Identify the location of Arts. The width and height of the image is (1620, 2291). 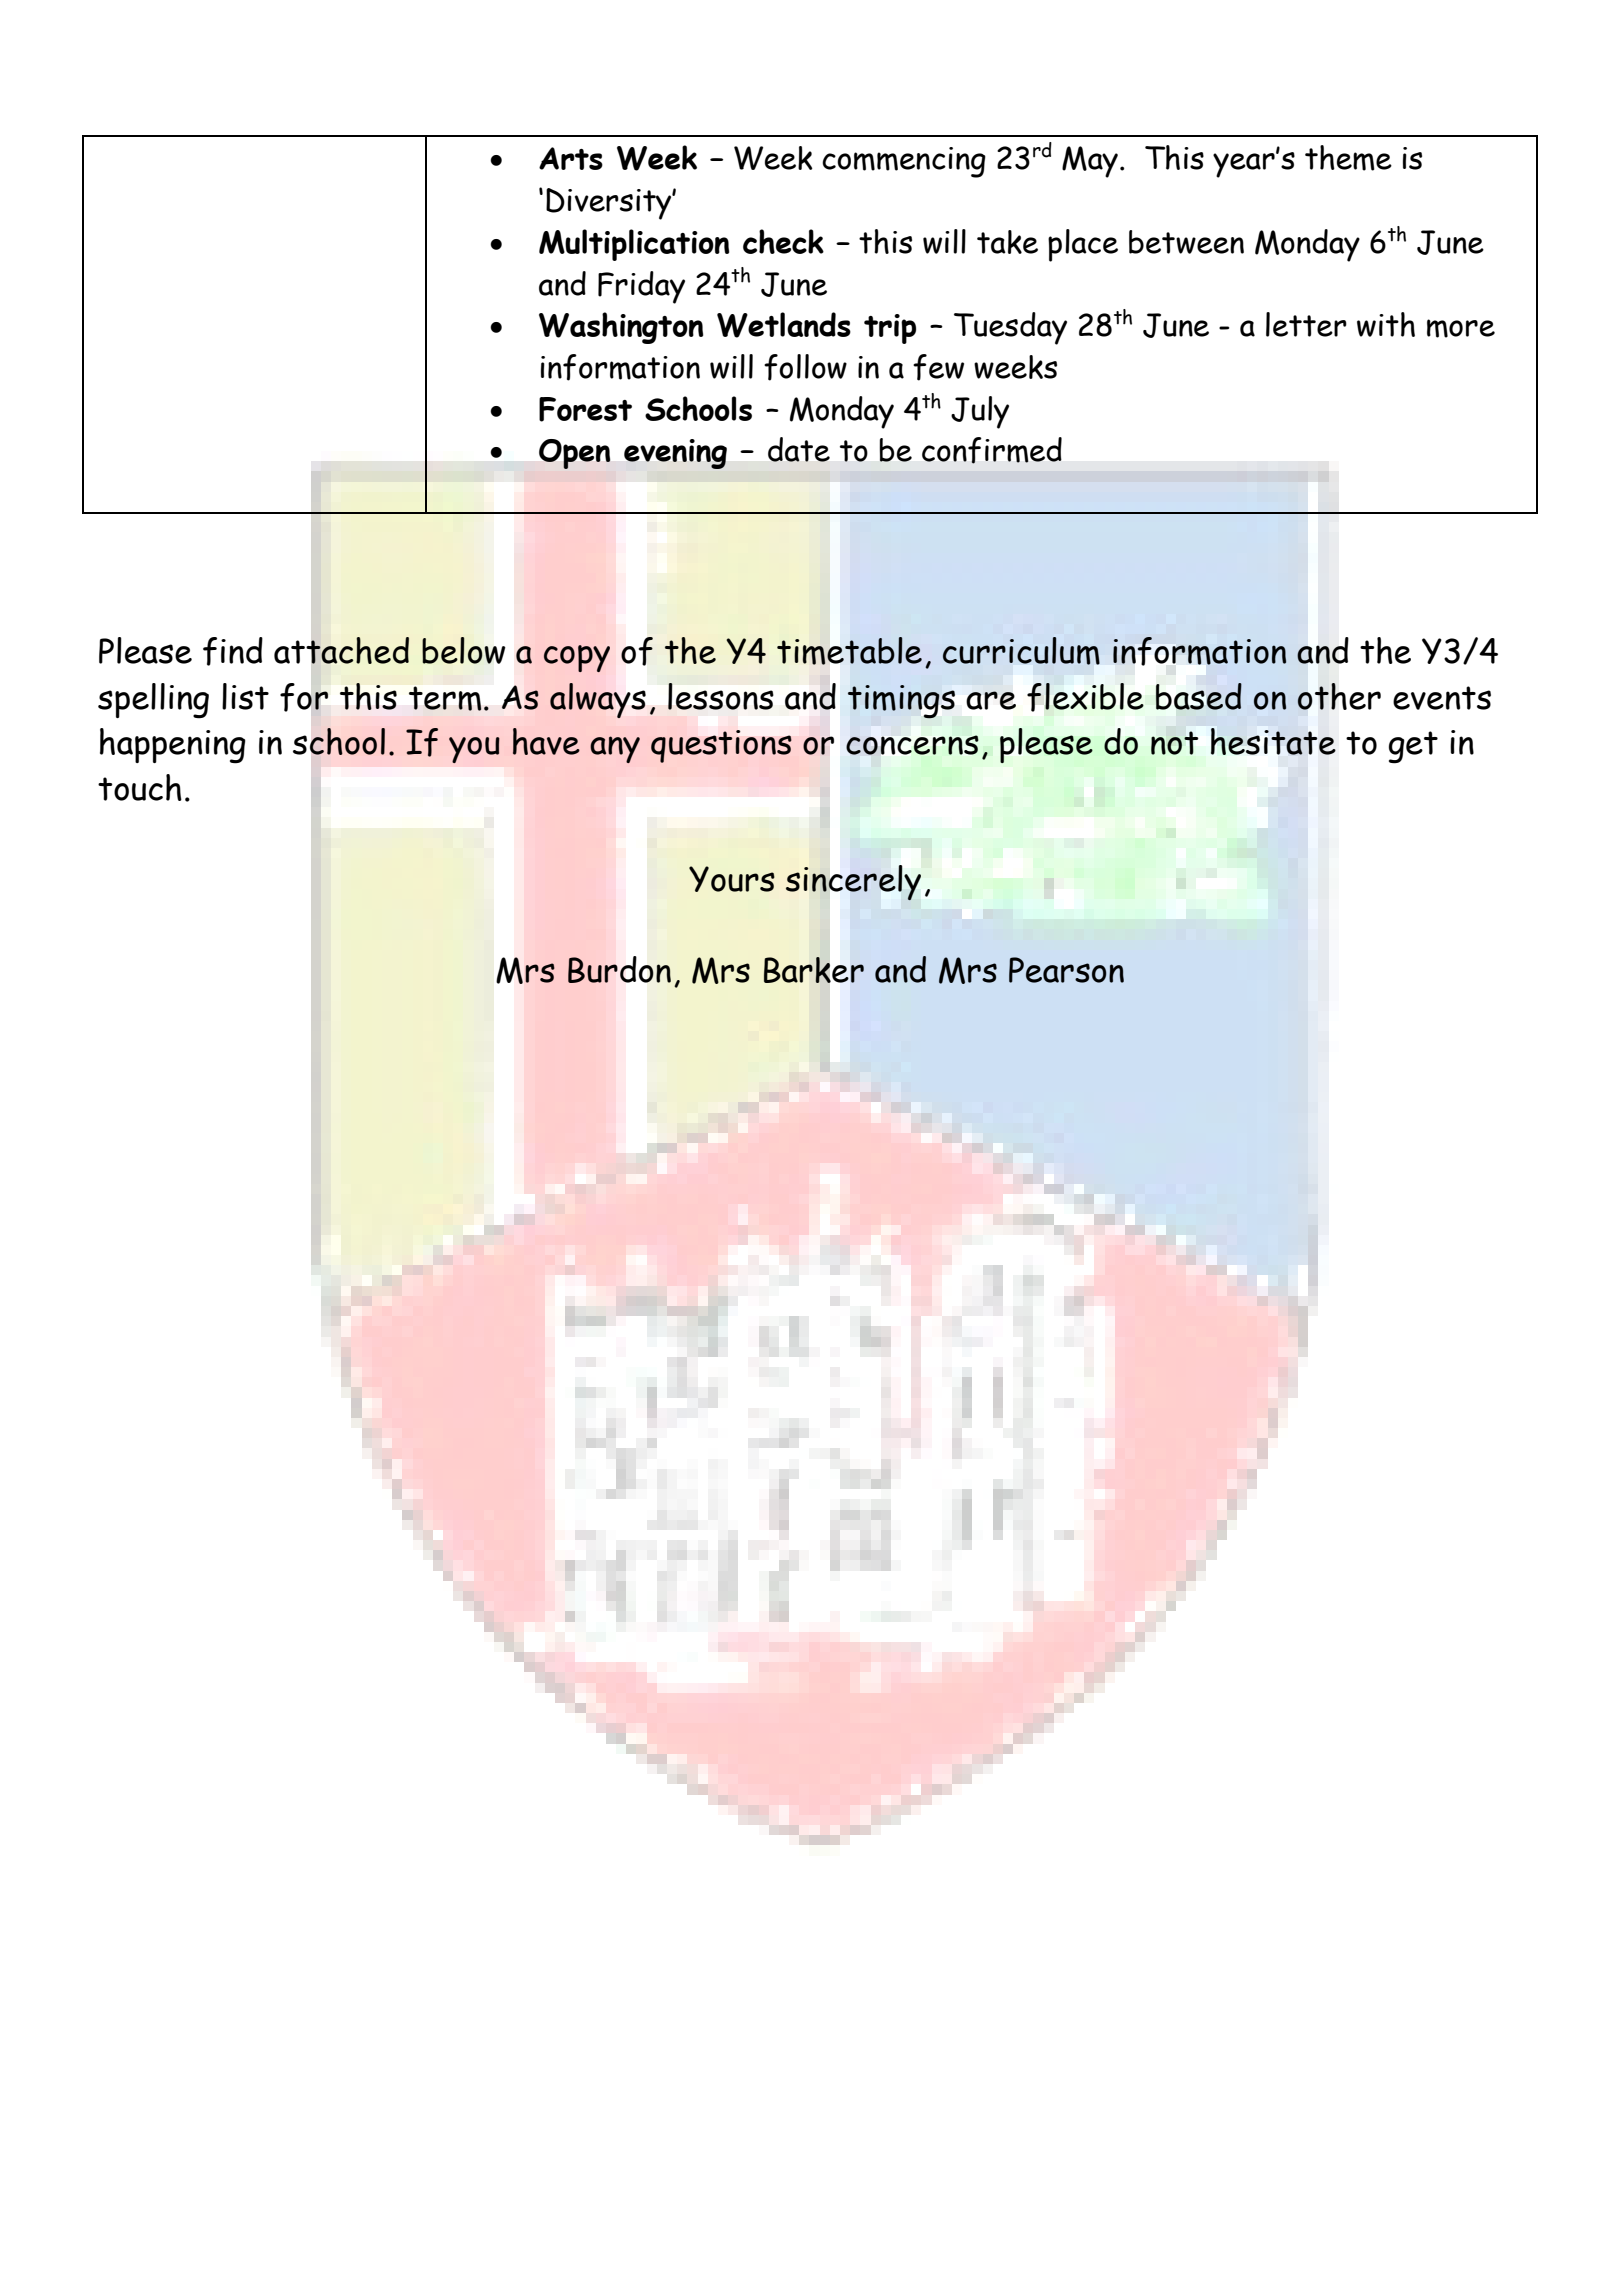
(571, 158).
